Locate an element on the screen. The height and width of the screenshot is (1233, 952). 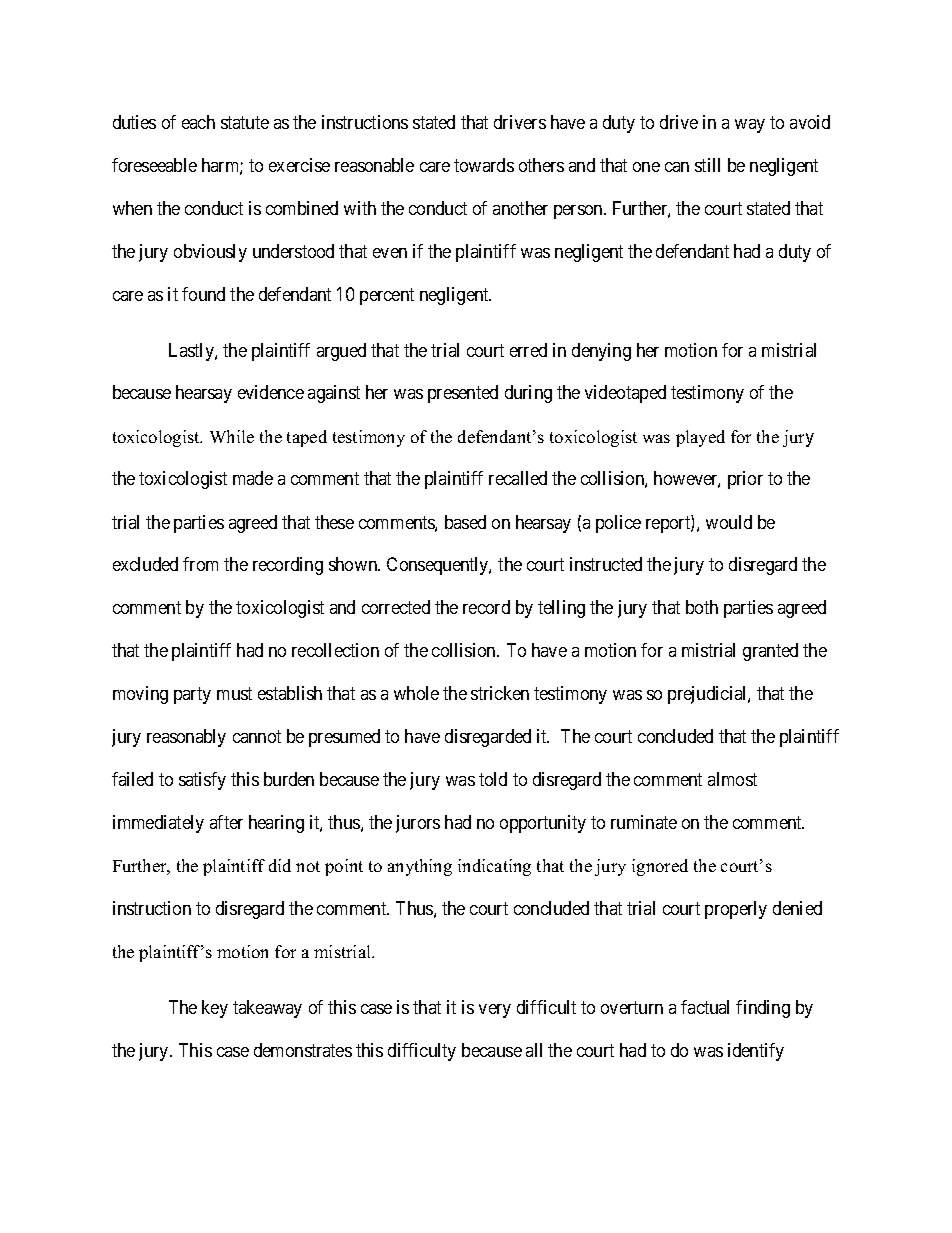
still is located at coordinates (707, 165).
